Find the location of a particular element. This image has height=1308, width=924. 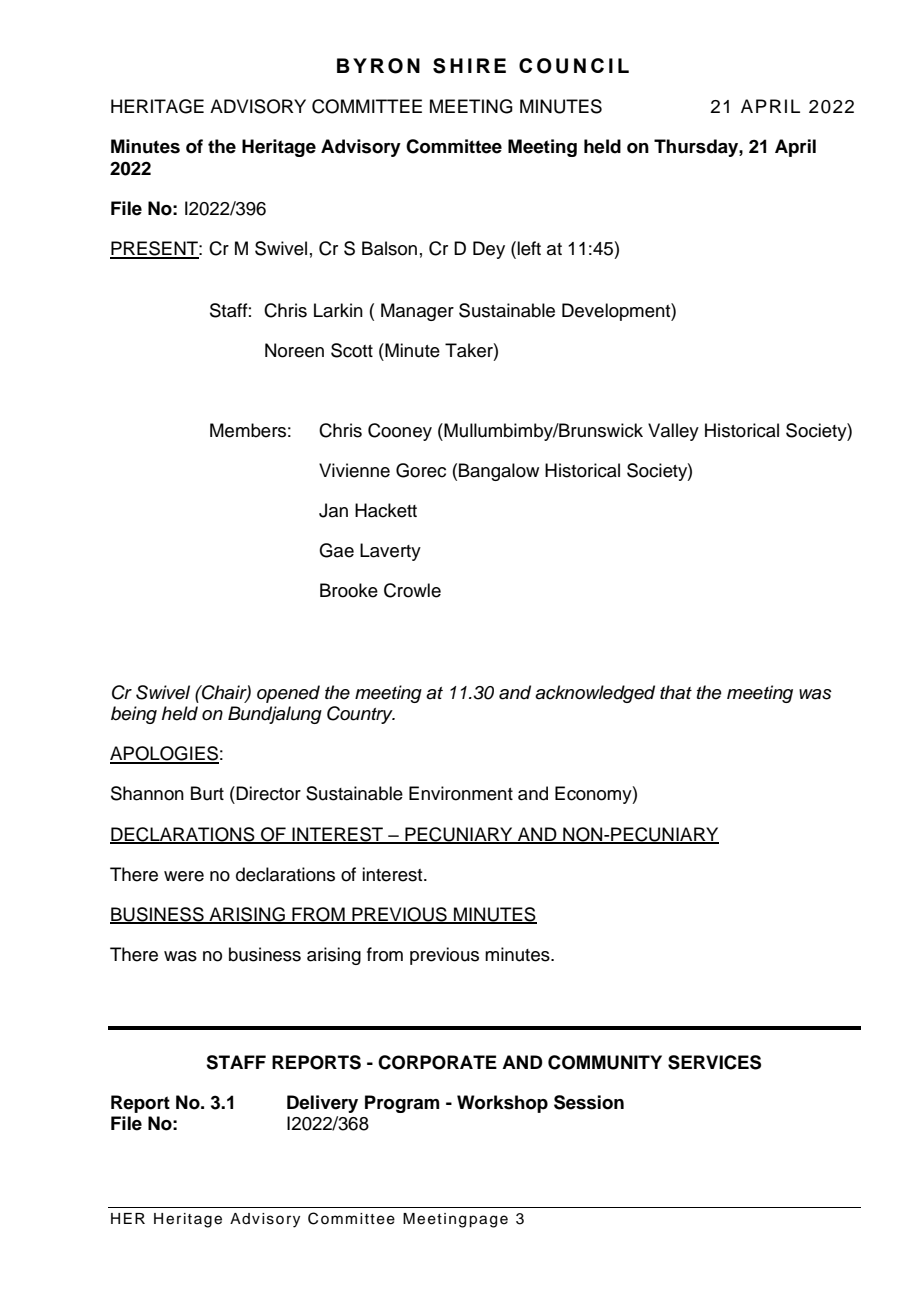

CORPORATE is located at coordinates (437, 1062).
